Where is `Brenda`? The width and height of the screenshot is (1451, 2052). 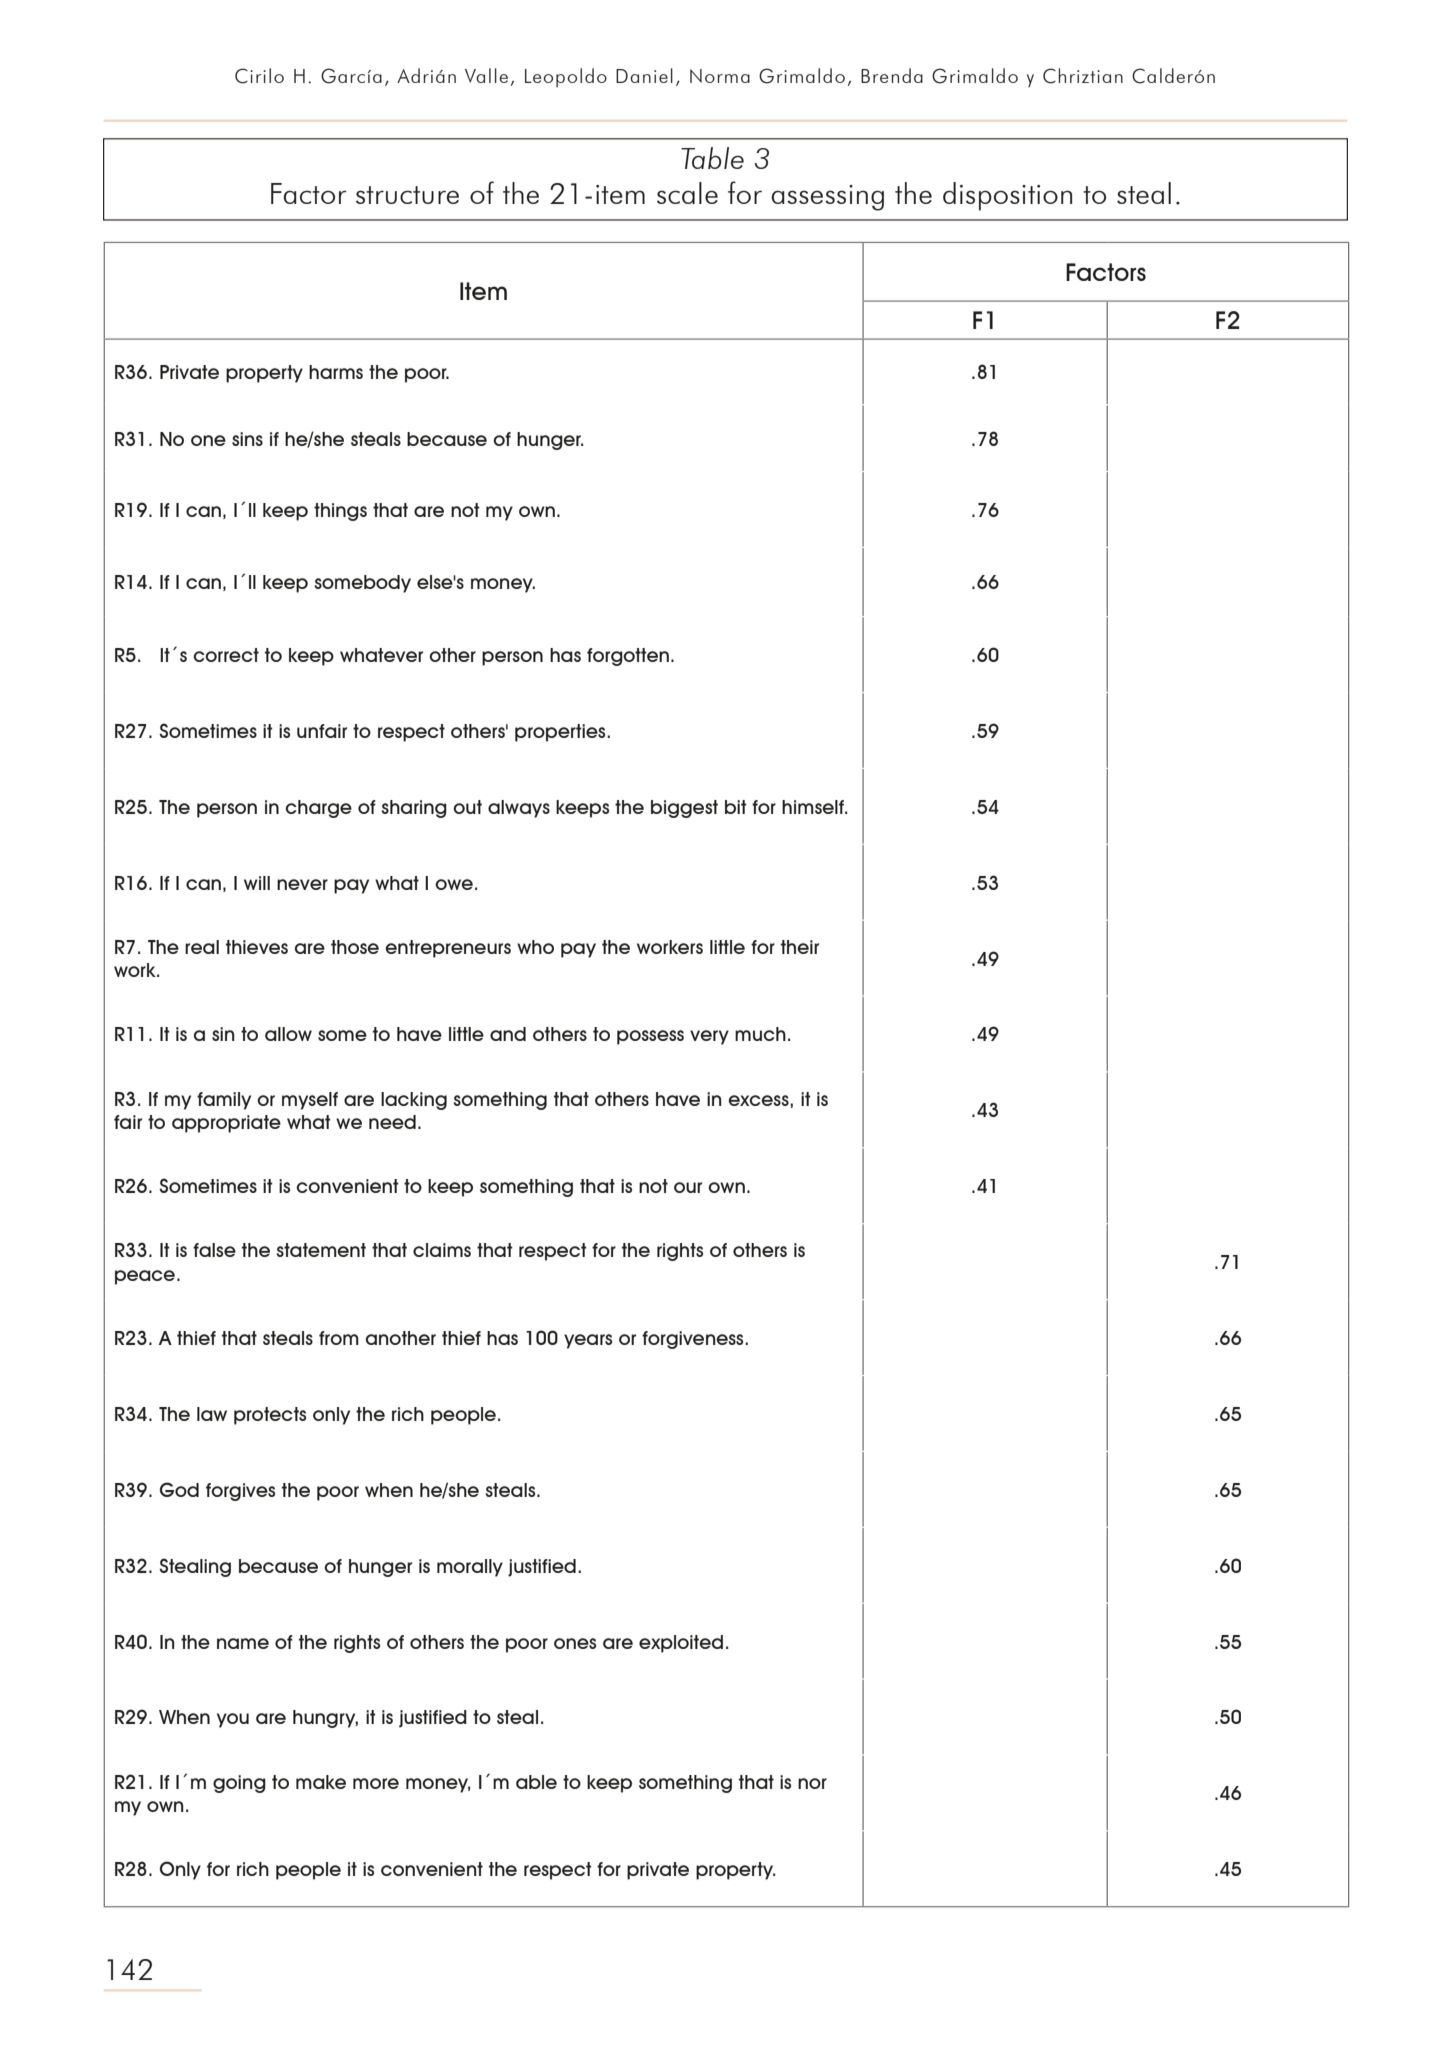
Brenda is located at coordinates (892, 75).
